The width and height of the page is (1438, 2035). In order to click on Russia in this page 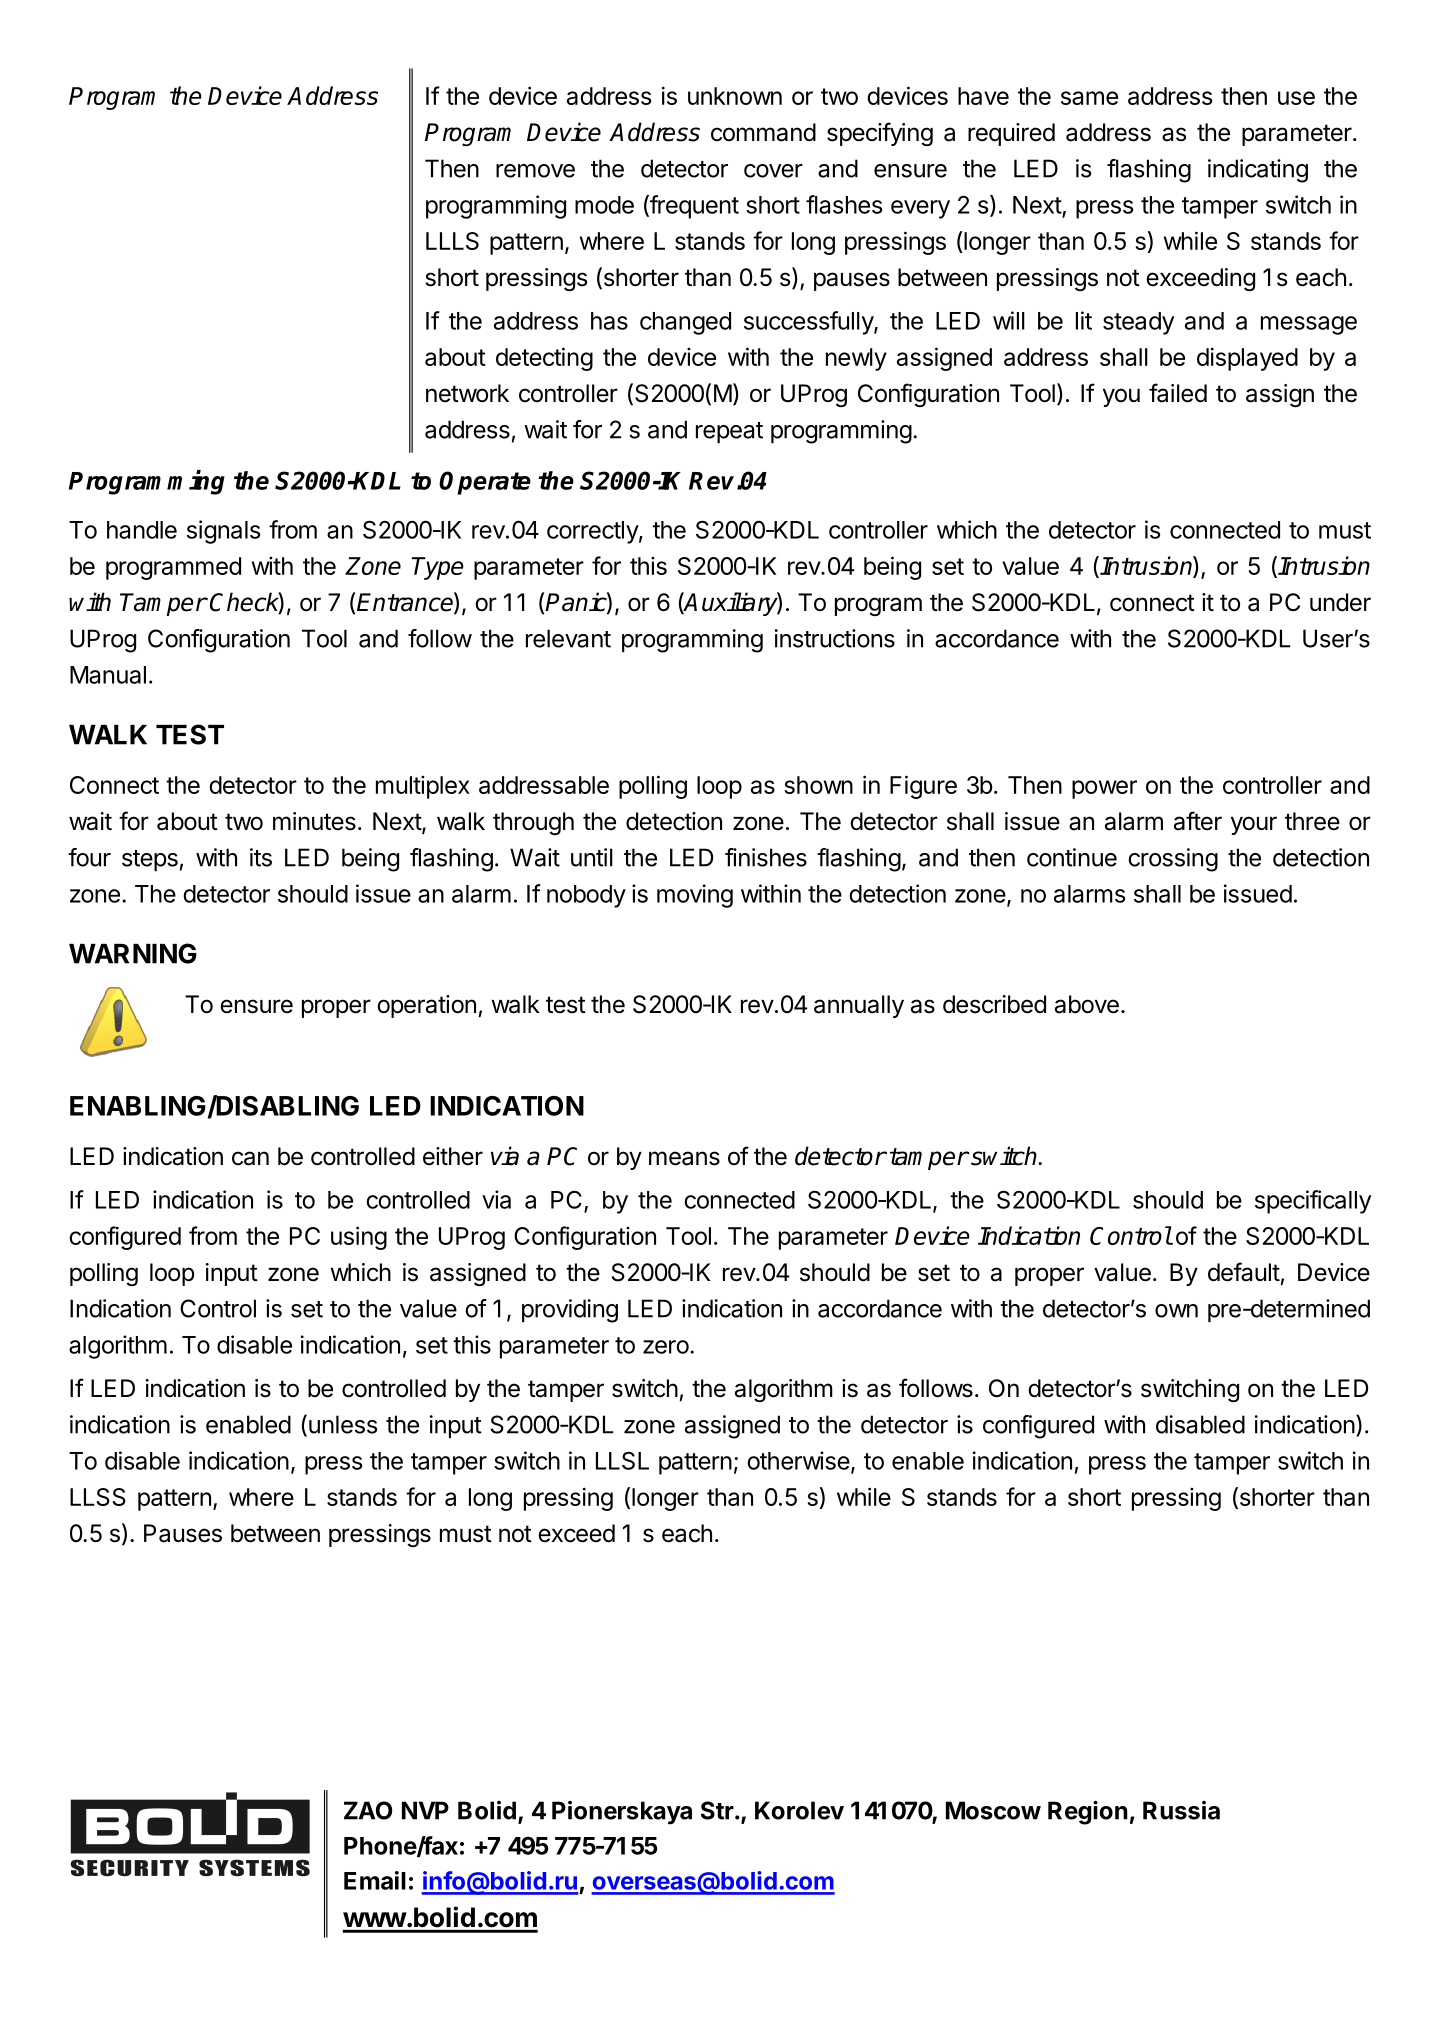, I will do `click(1181, 1810)`.
